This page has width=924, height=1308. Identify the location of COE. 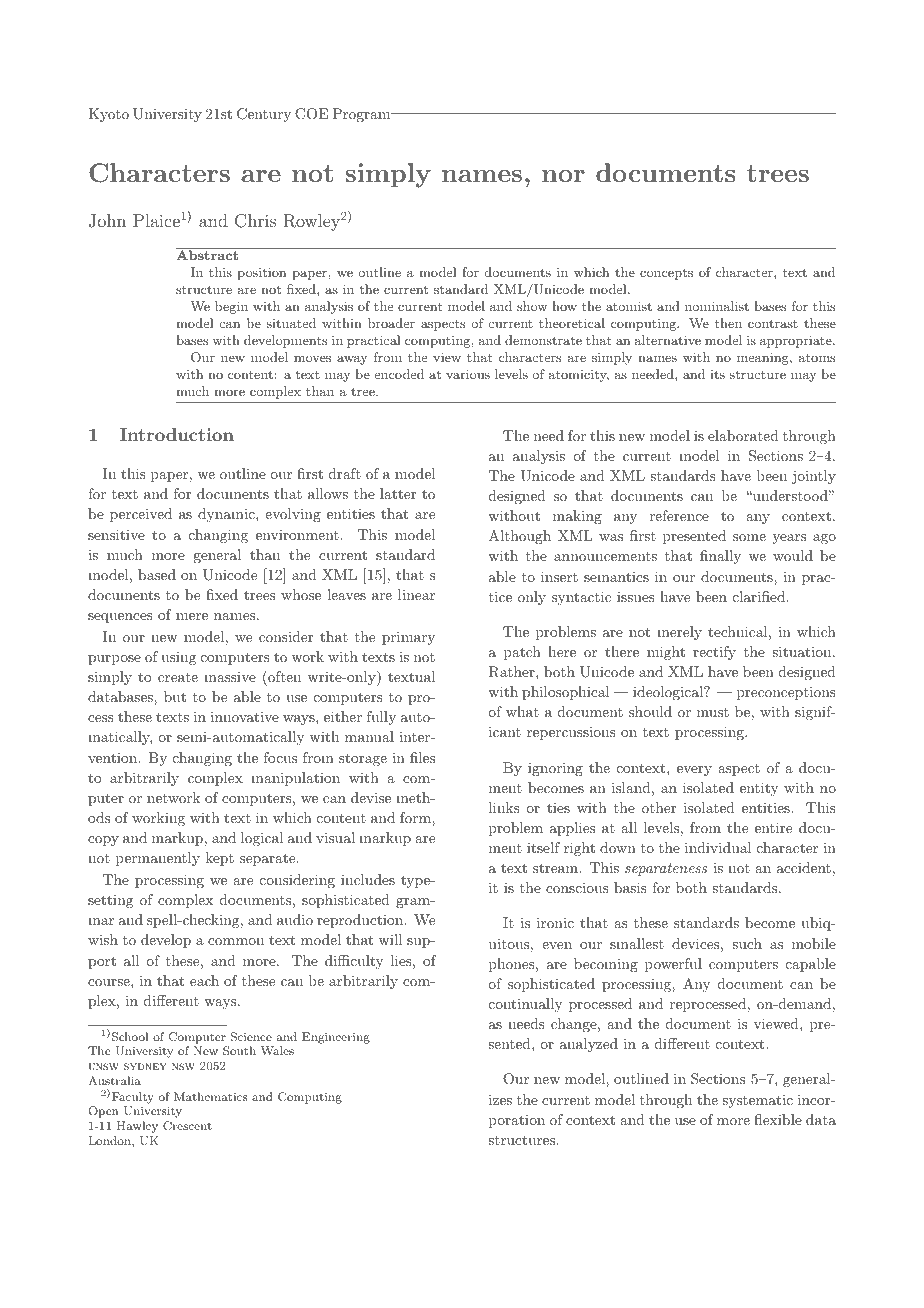
(311, 114).
